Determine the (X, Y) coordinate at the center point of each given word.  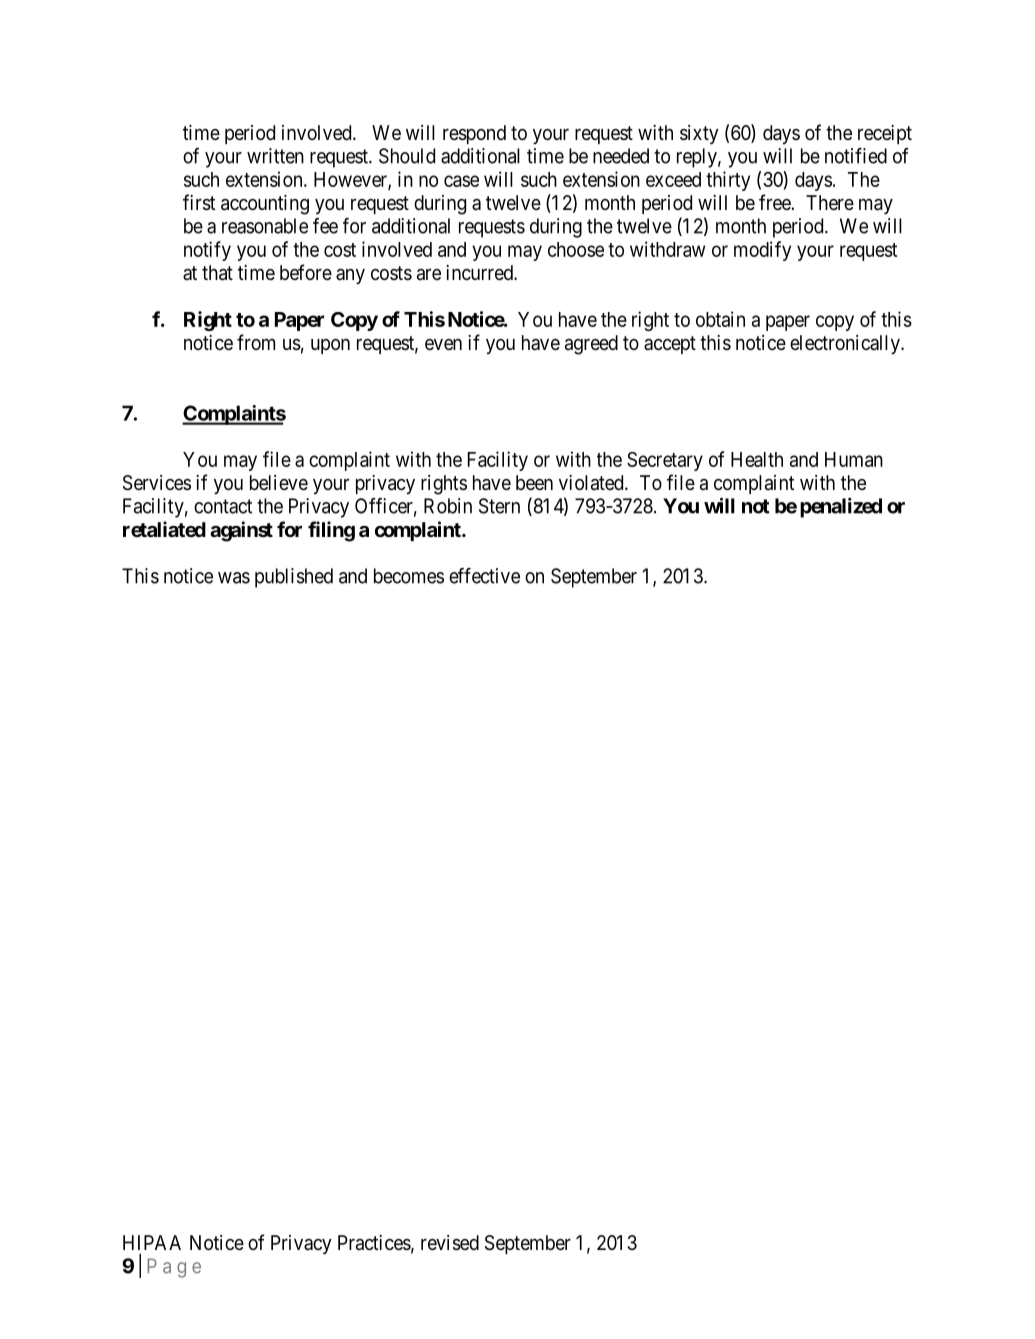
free (775, 202)
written (275, 156)
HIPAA (152, 1242)
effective (484, 576)
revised (450, 1243)
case (461, 181)
